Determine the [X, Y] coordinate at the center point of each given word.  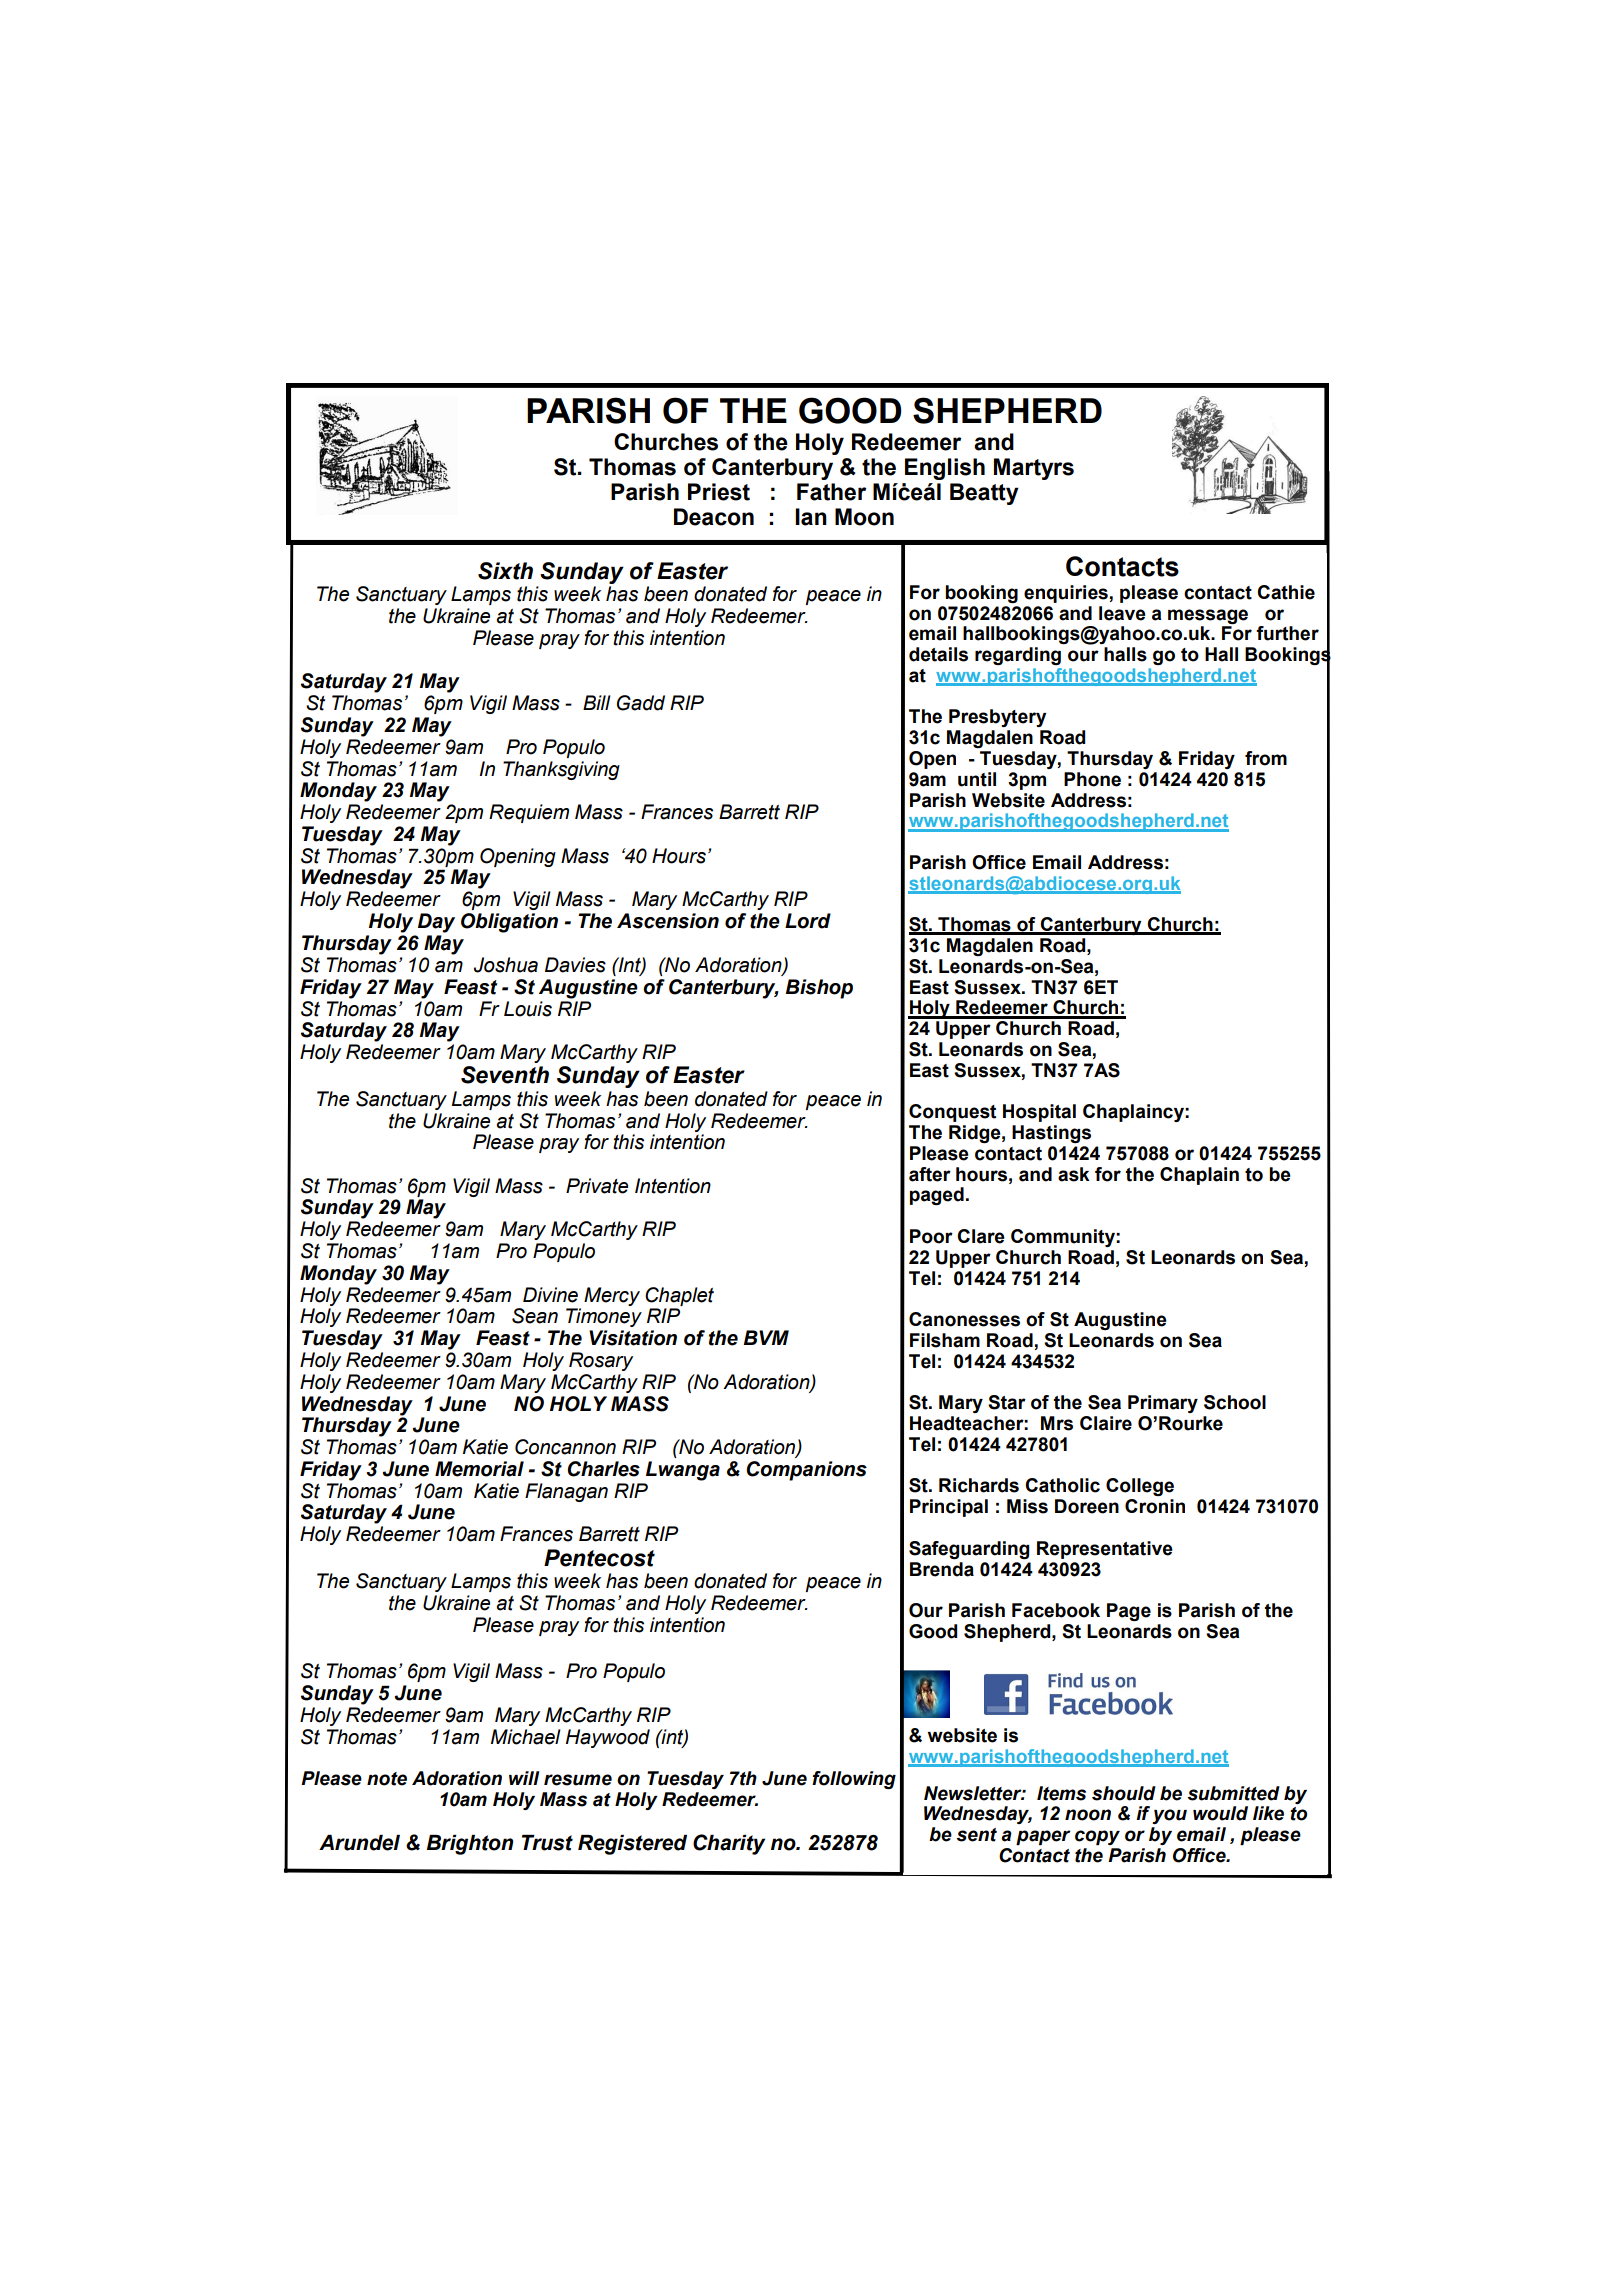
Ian [811, 517]
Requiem [529, 813]
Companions [806, 1471]
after [930, 1174]
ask [1074, 1174]
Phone [1092, 779]
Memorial [479, 1469]
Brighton [470, 1845]
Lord [808, 921]
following [854, 1780]
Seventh [505, 1075]
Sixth [505, 571]
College [1140, 1487]
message [1208, 616]
